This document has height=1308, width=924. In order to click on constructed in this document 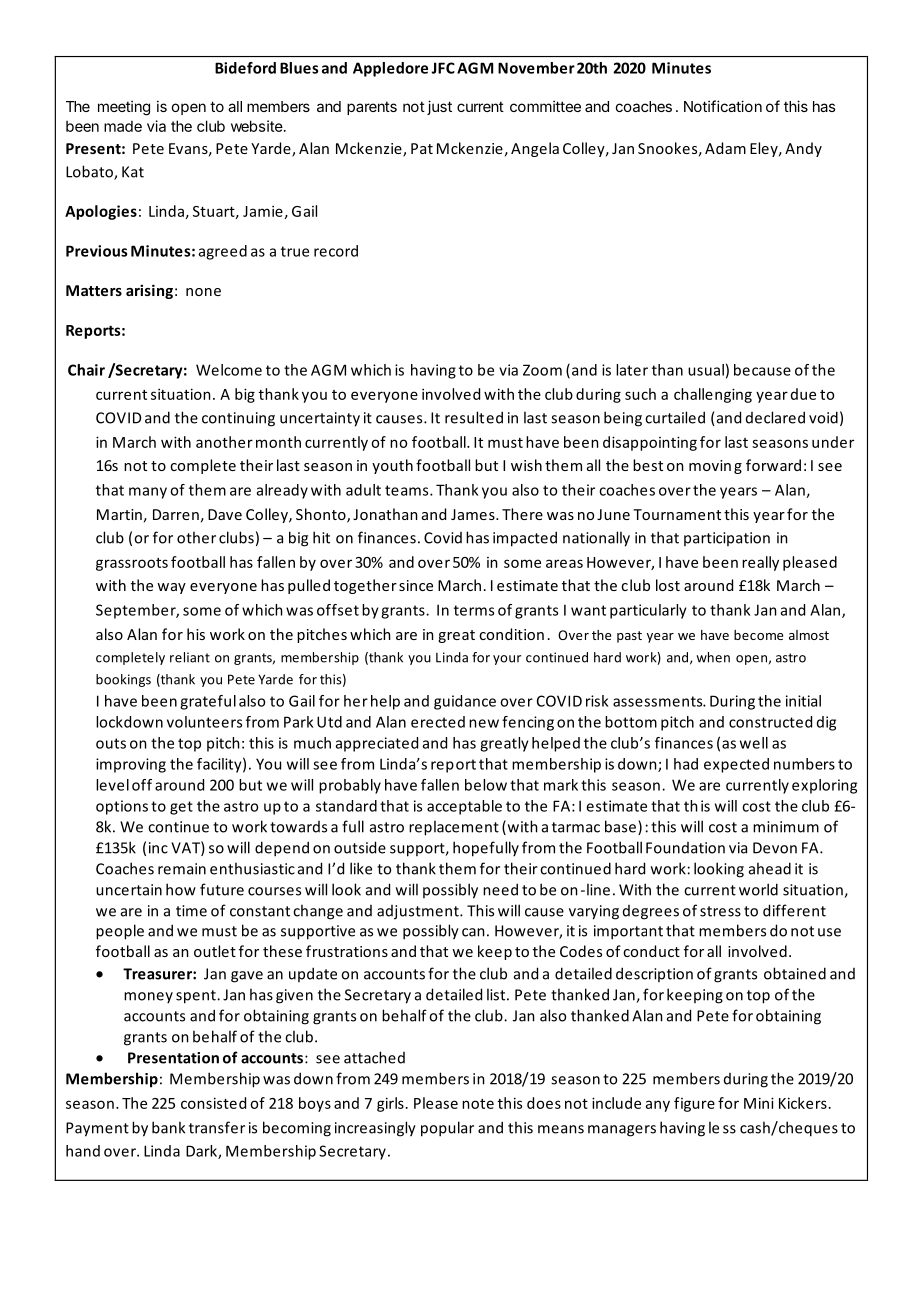, I will do `click(770, 722)`.
